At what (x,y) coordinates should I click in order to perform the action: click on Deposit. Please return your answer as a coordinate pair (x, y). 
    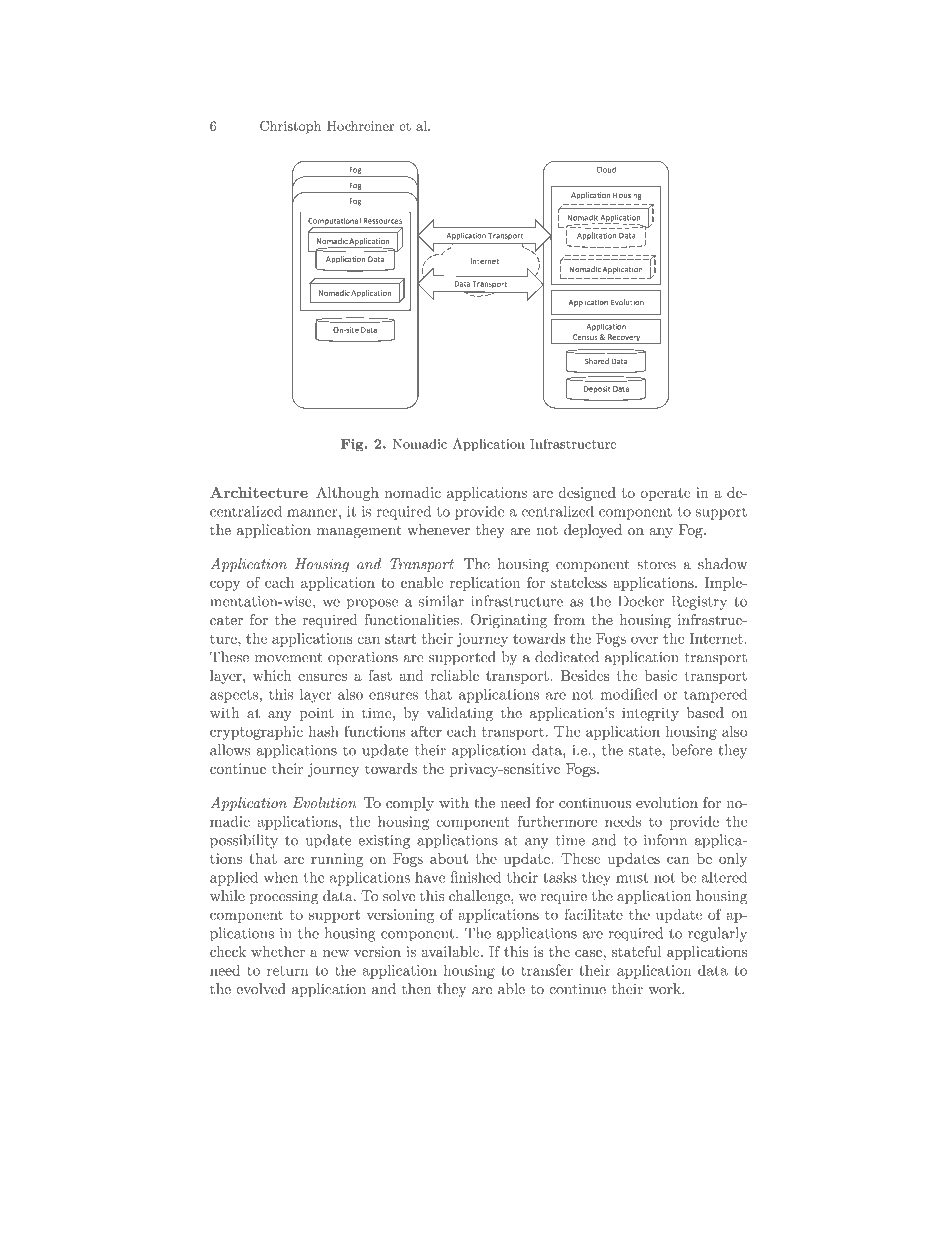
    Looking at the image, I should click on (597, 389).
